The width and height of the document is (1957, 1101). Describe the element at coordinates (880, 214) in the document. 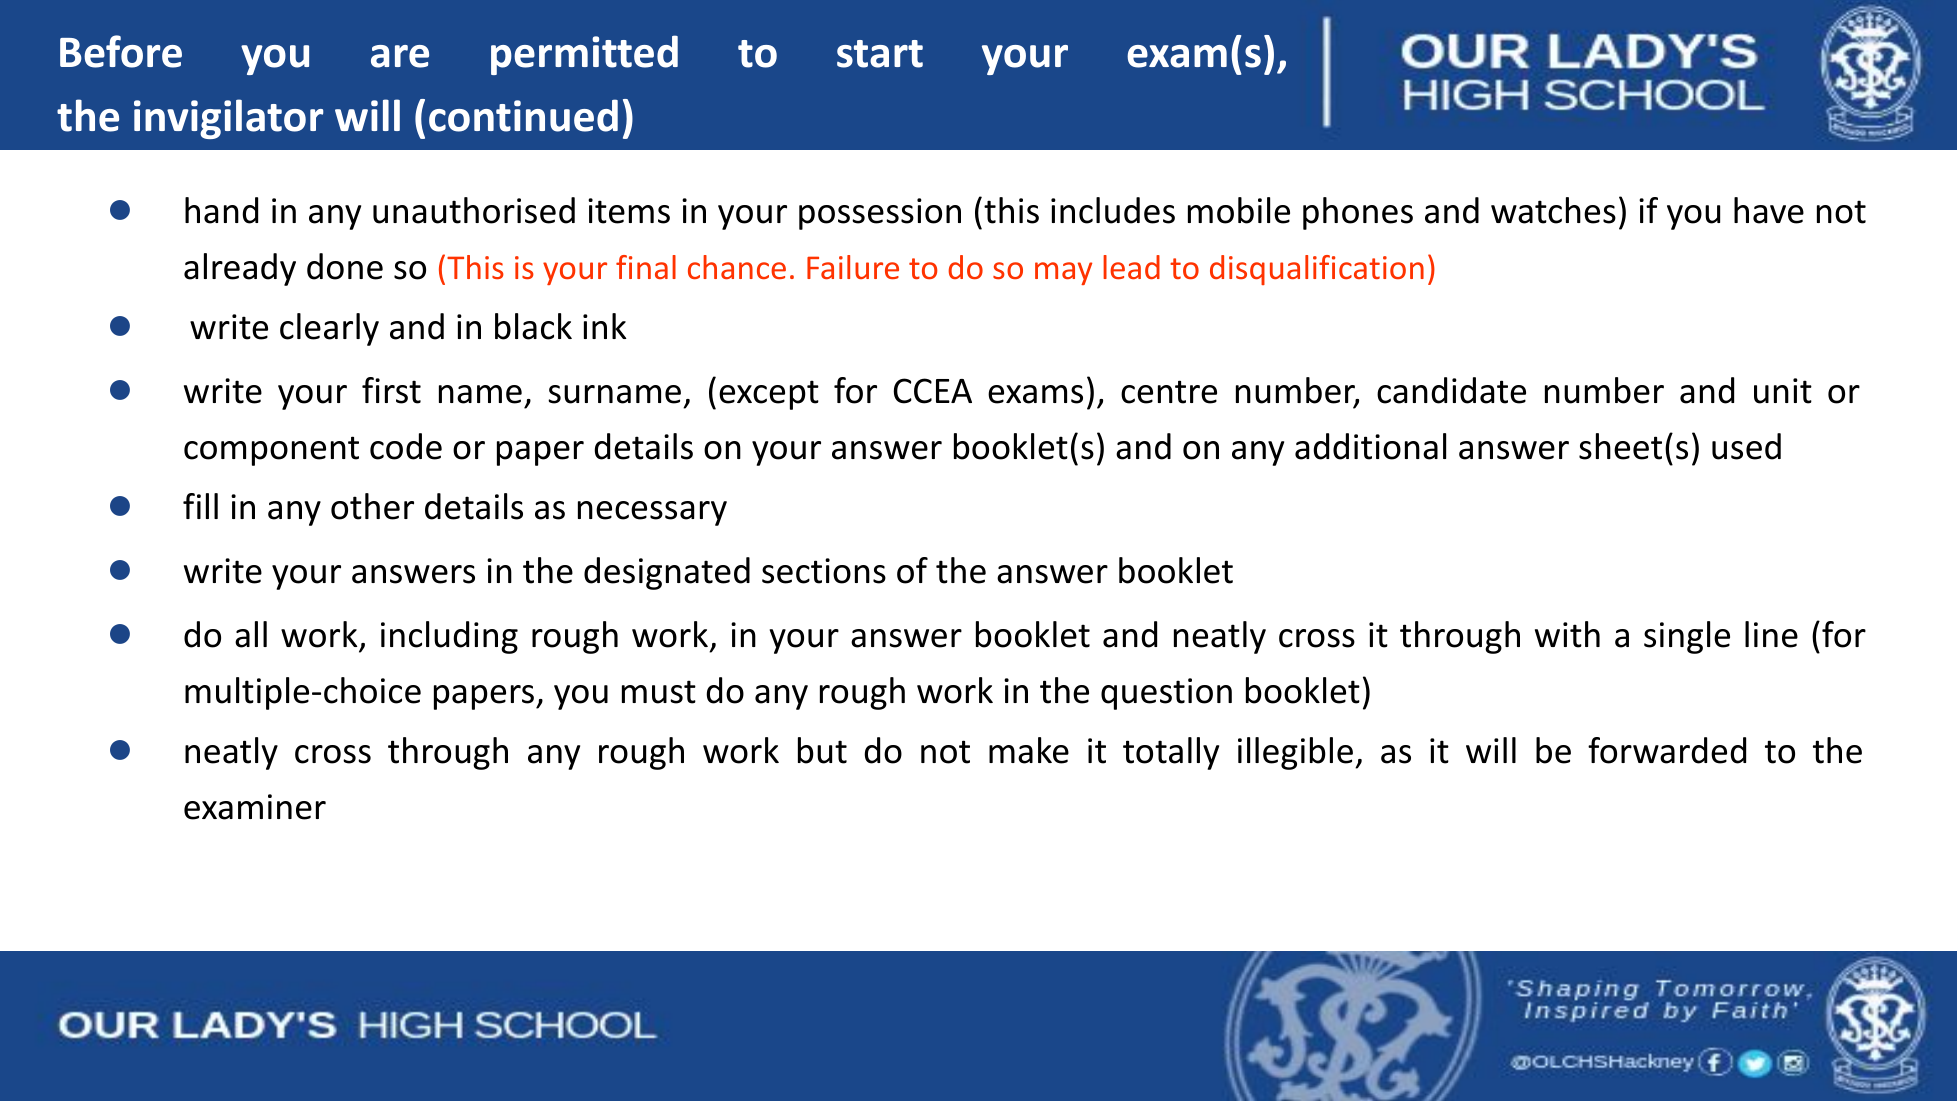

I see `possession` at that location.
